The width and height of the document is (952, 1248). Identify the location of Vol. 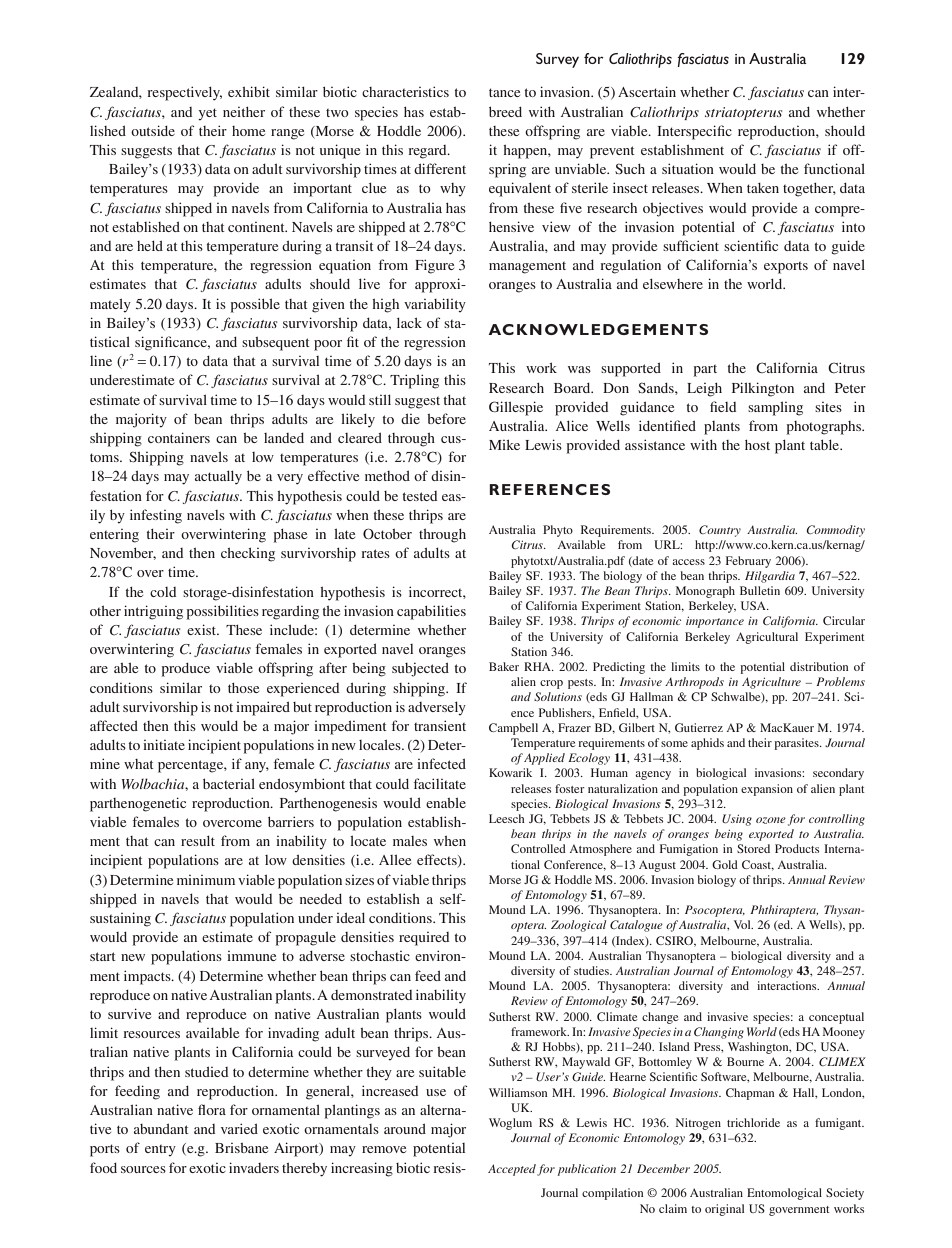
(743, 924).
